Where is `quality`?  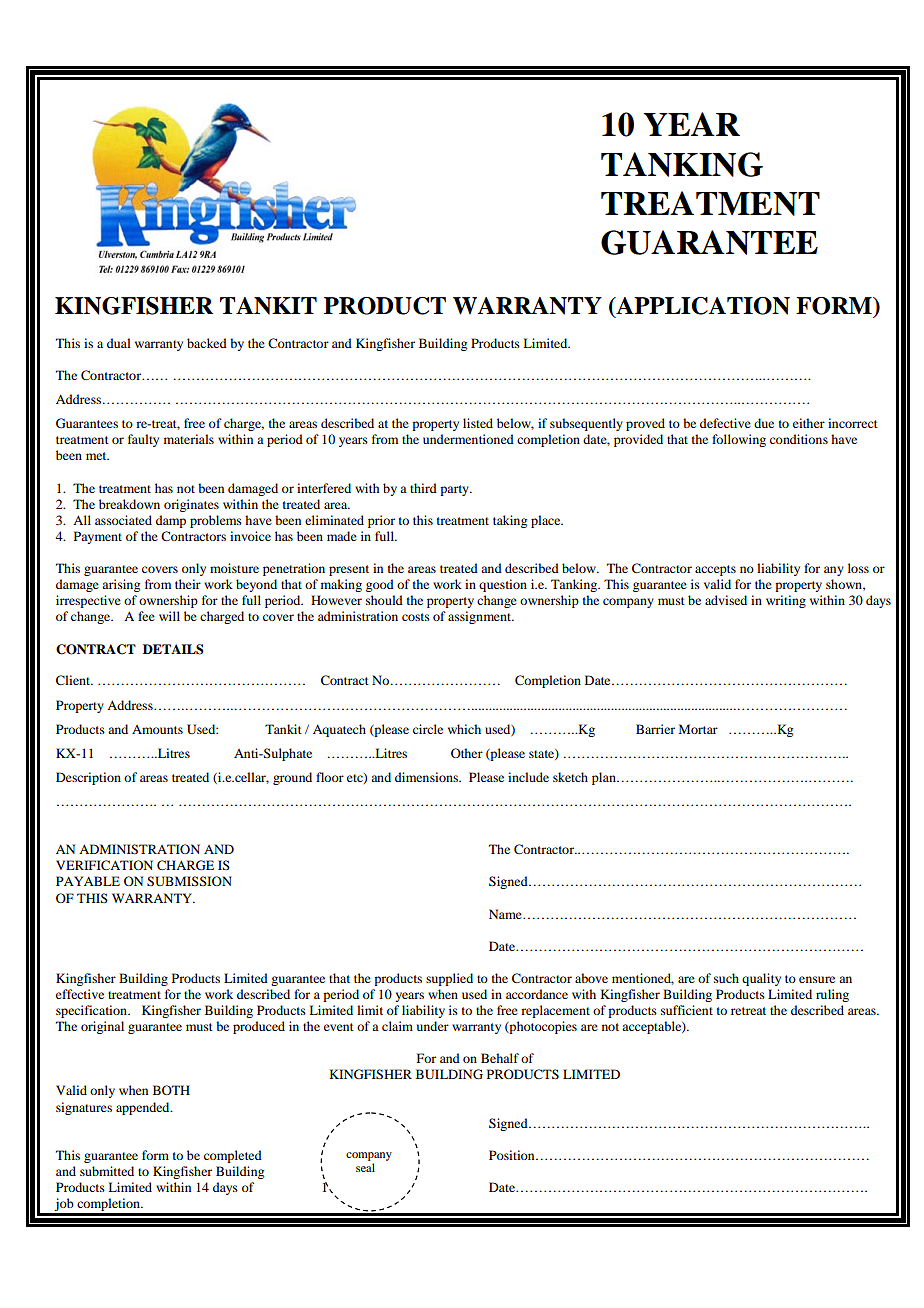
quality is located at coordinates (761, 979).
